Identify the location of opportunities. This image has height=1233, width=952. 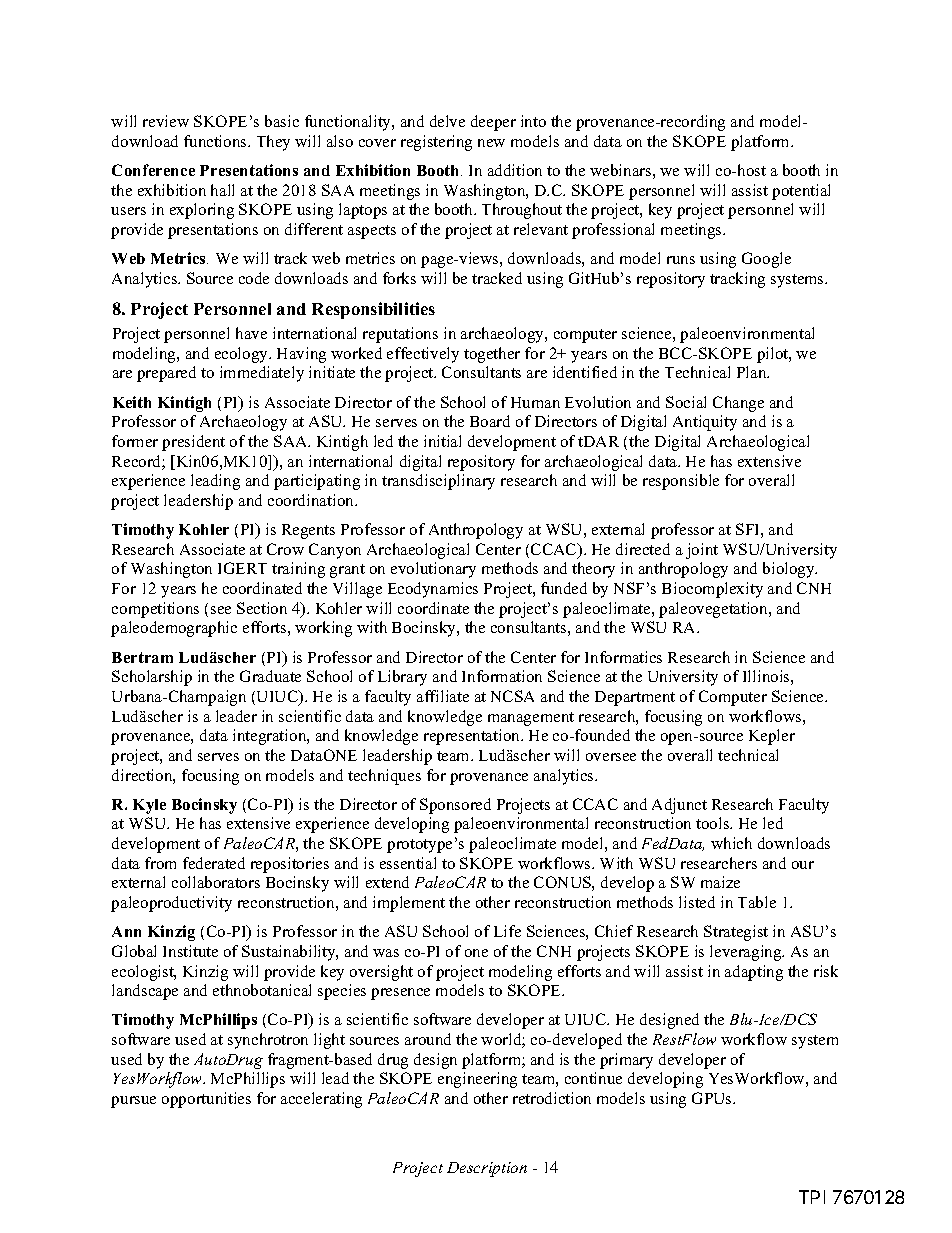
(206, 1100).
